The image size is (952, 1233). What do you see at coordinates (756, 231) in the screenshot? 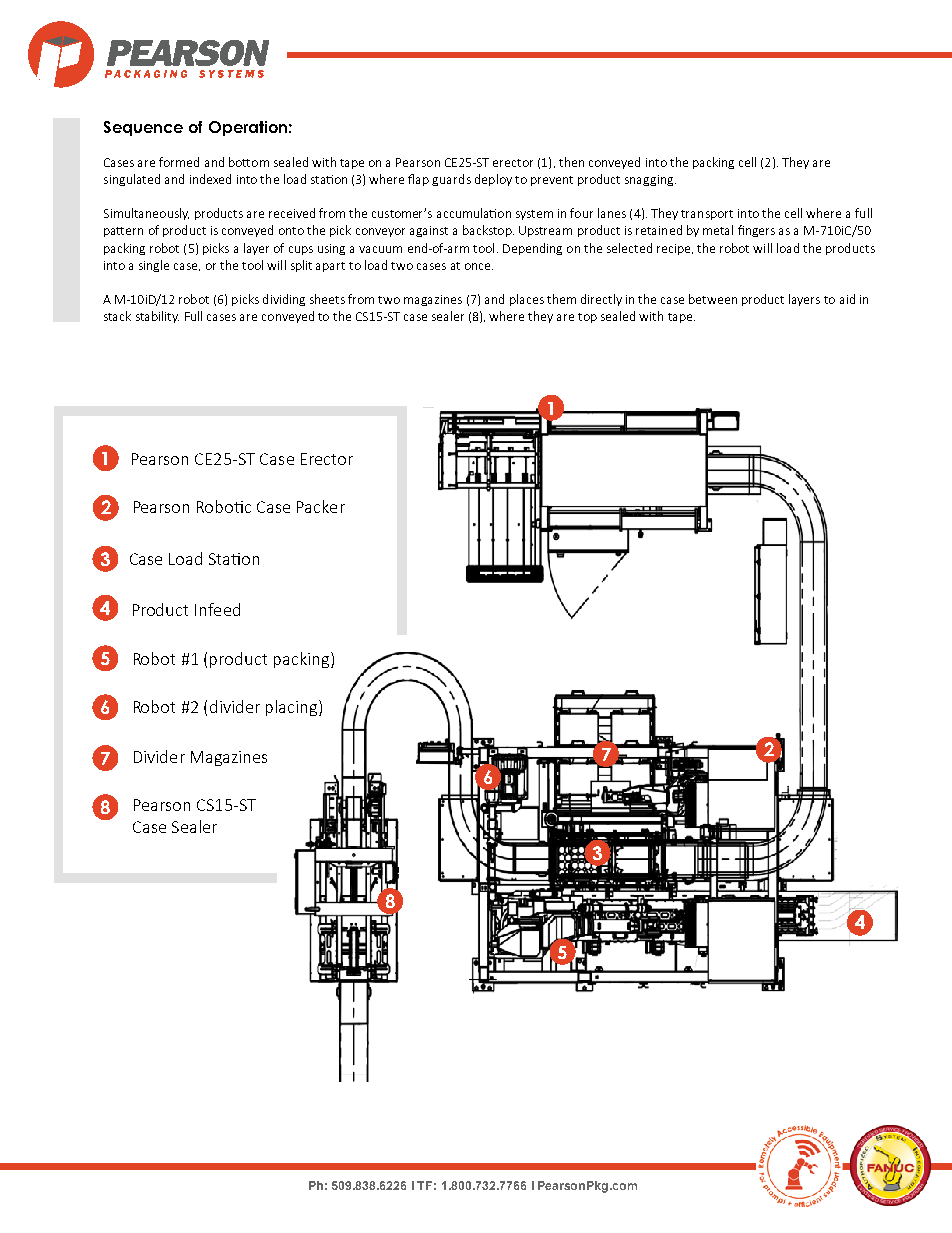
I see `fingers` at bounding box center [756, 231].
